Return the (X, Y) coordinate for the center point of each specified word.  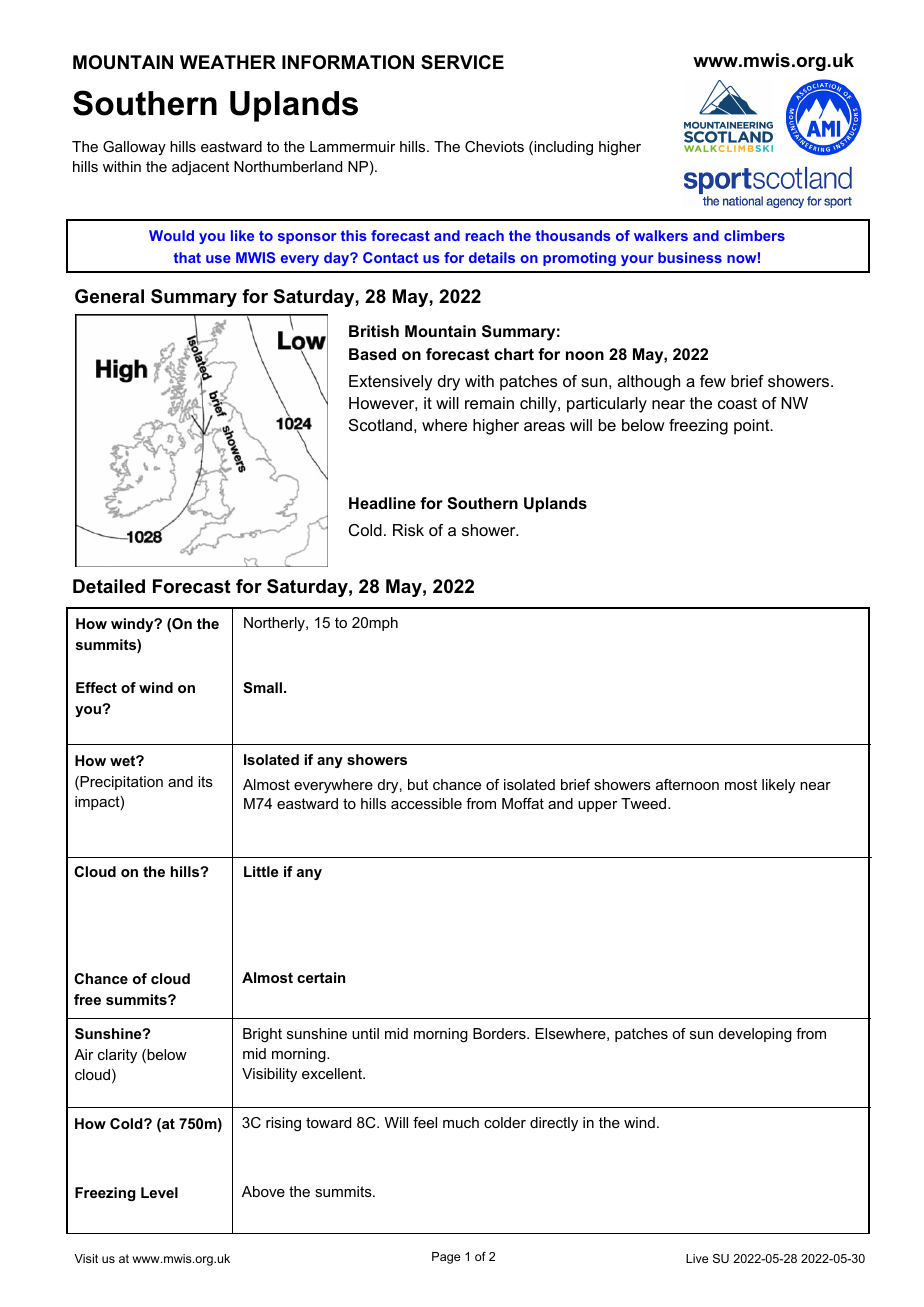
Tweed (645, 803)
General (109, 296)
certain (321, 977)
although (649, 383)
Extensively (391, 383)
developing (755, 1035)
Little (261, 871)
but (418, 784)
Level (159, 1192)
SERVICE (462, 62)
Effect (96, 687)
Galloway (134, 148)
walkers (661, 235)
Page (446, 1258)
